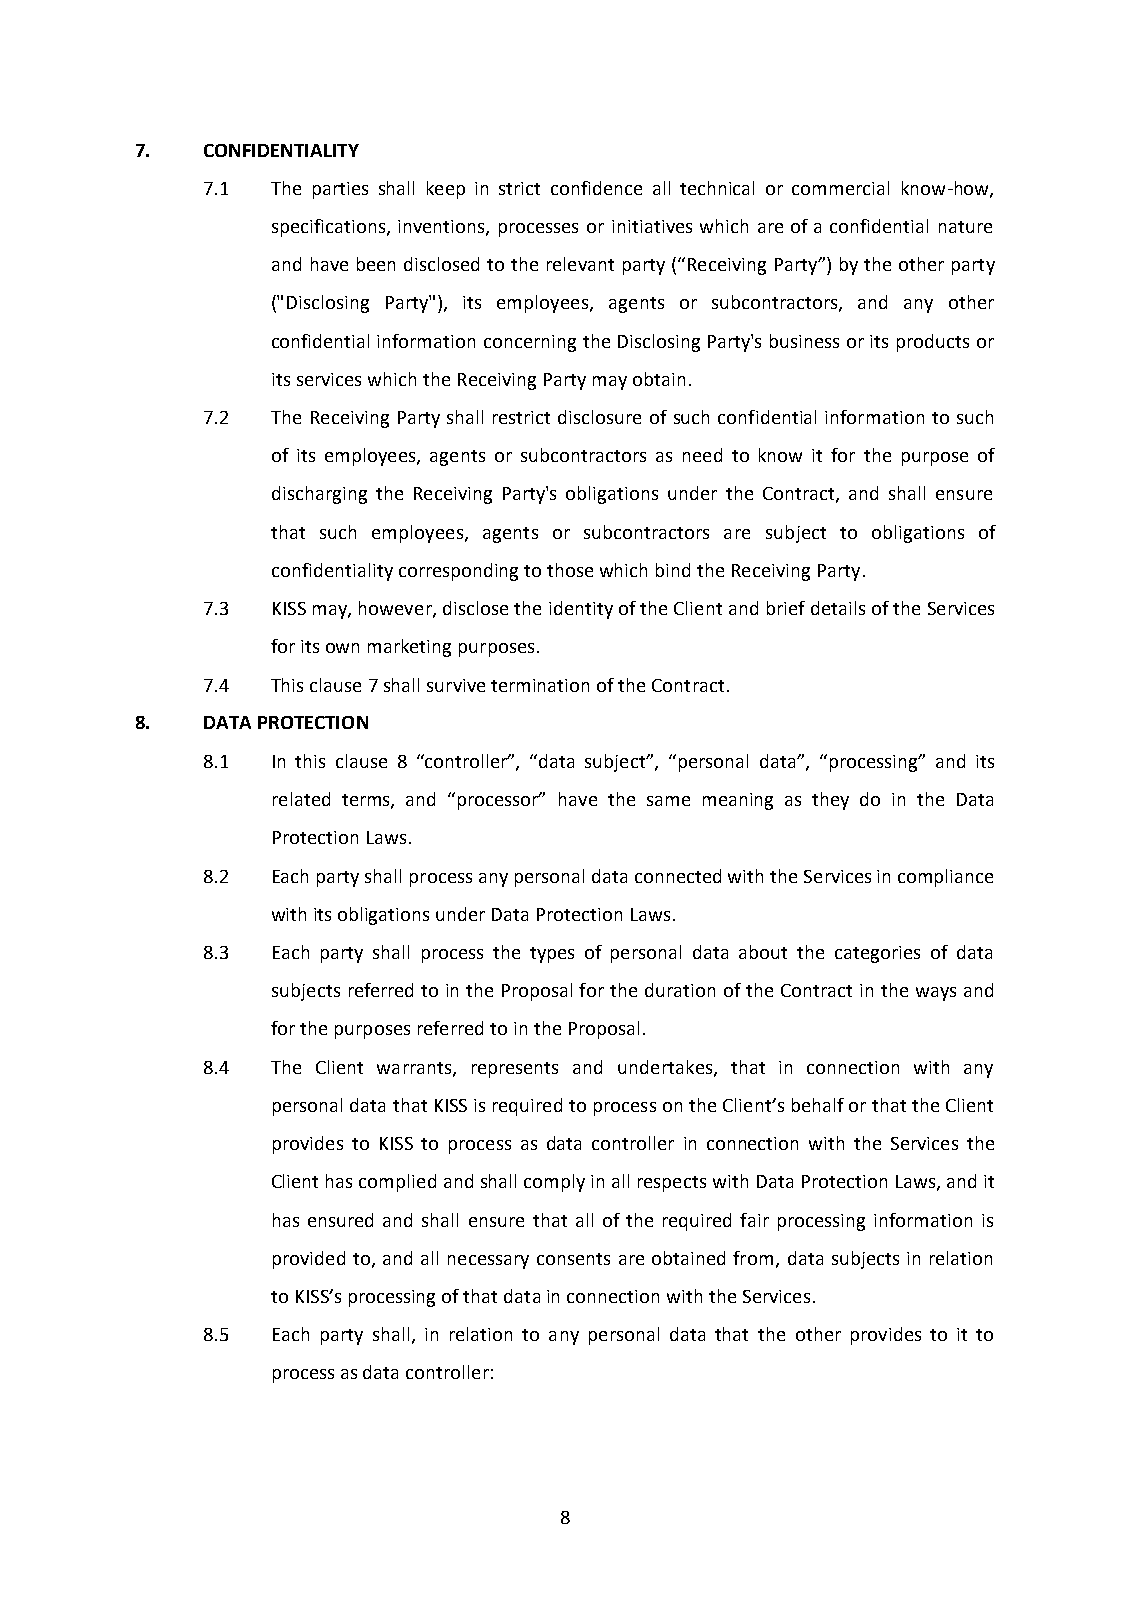 This screenshot has height=1597, width=1129. Describe the element at coordinates (397, 1183) in the screenshot. I see `complied` at that location.
